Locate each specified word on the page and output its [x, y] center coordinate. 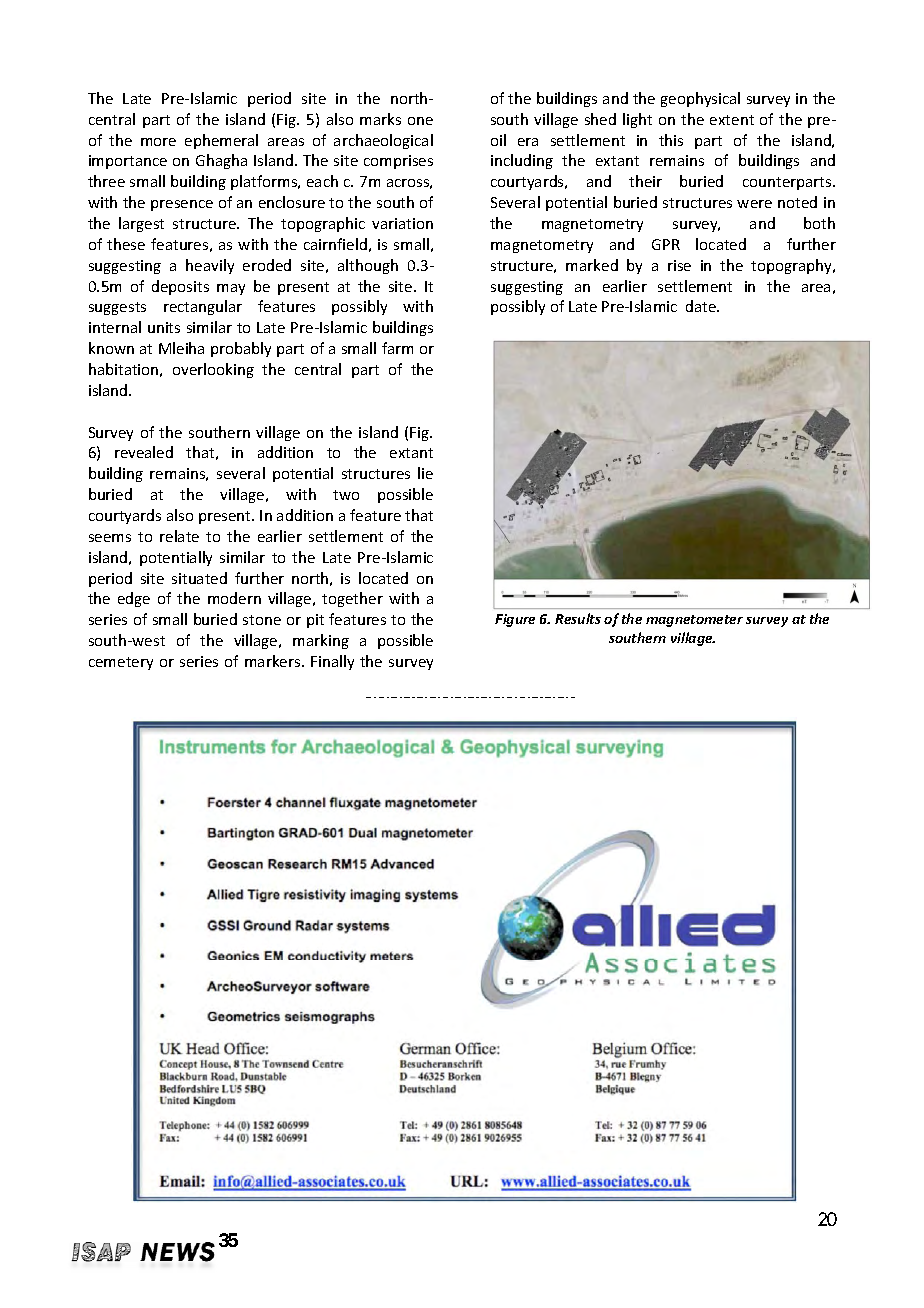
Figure [515, 620]
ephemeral [221, 141]
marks [380, 119]
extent [732, 120]
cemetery [121, 663]
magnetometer [694, 621]
